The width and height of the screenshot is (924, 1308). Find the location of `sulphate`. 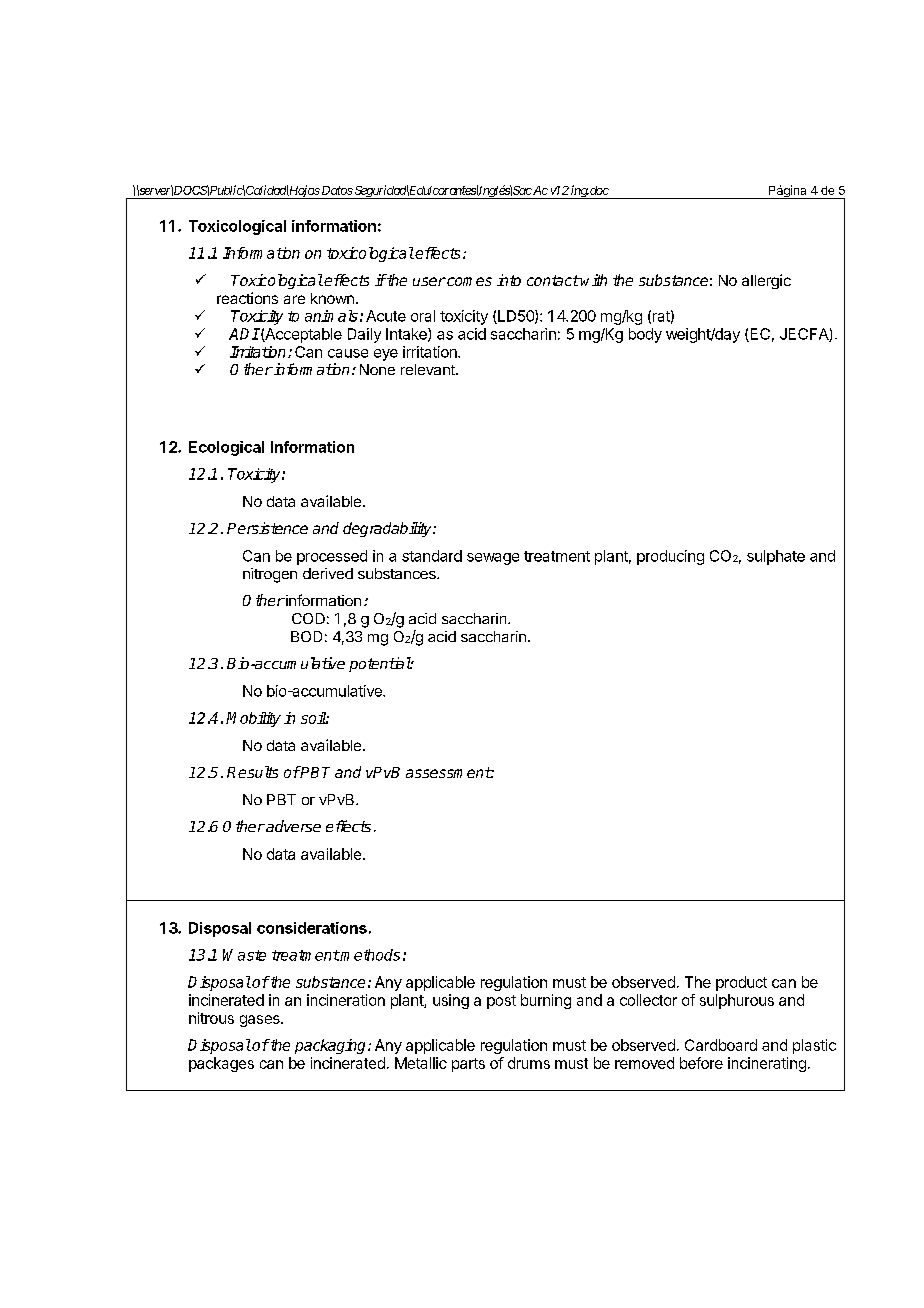

sulphate is located at coordinates (776, 557).
